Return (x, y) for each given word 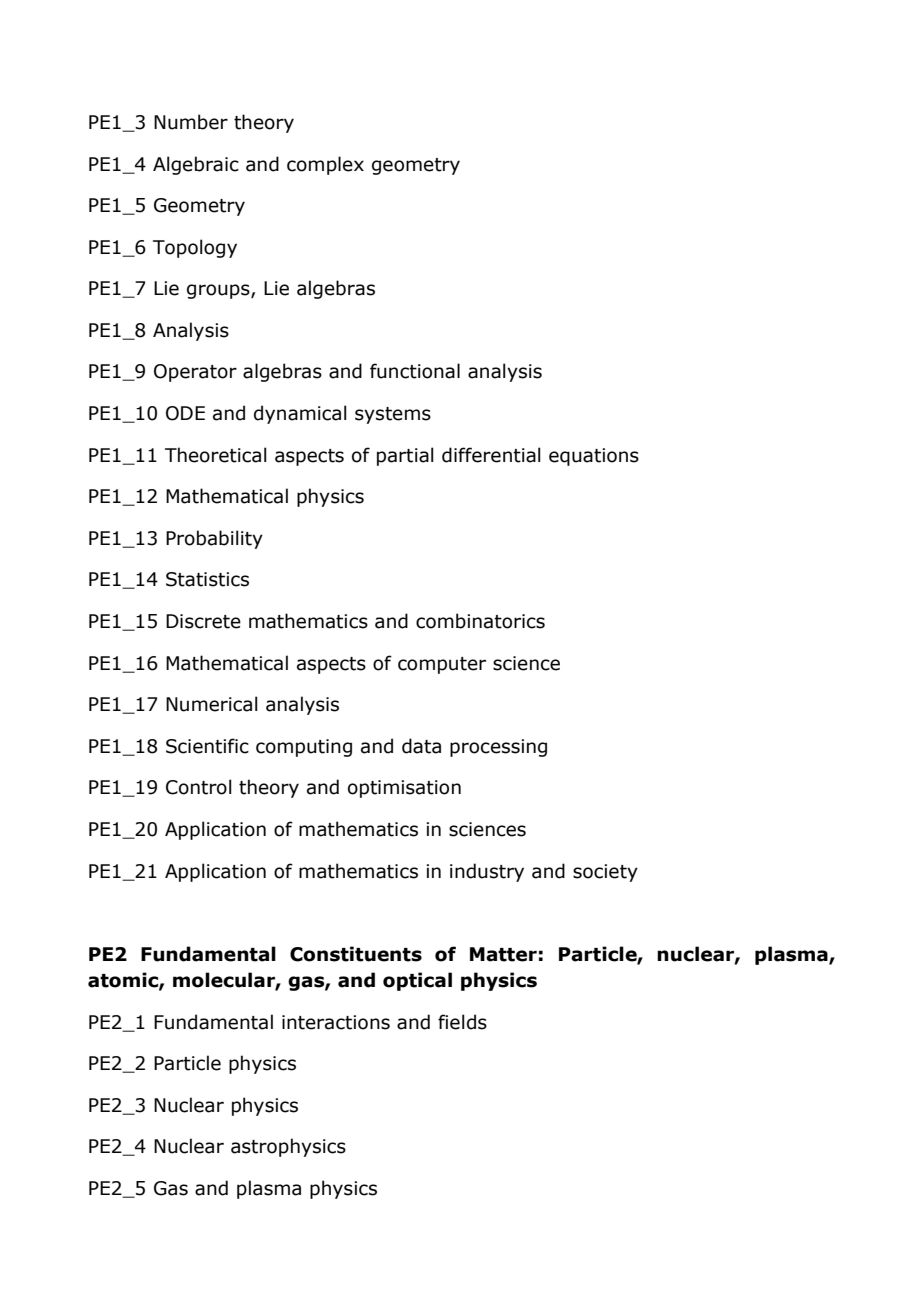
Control (199, 787)
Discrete (203, 621)
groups (219, 291)
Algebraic (196, 165)
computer (442, 665)
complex (325, 165)
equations (594, 457)
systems (393, 415)
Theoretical (216, 455)
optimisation (404, 789)
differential (491, 455)
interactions (336, 1022)
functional (415, 371)
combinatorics (480, 621)
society (605, 873)
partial (405, 456)
